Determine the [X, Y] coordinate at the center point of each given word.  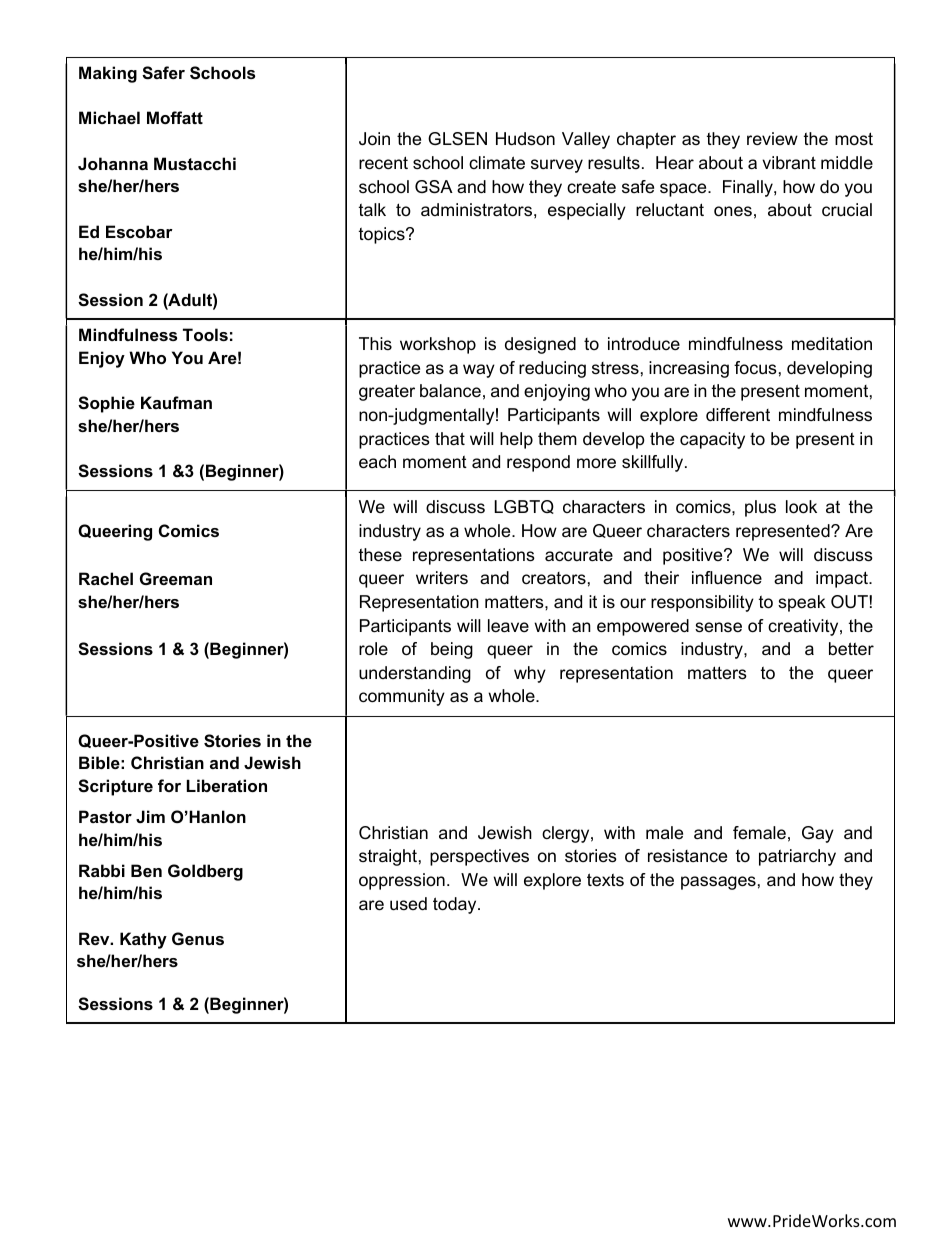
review [772, 138]
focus [755, 368]
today [456, 905]
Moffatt [175, 117]
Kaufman [176, 402]
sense [718, 627]
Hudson [525, 139]
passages [718, 883]
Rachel [106, 578]
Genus [198, 938]
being [452, 650]
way [479, 371]
